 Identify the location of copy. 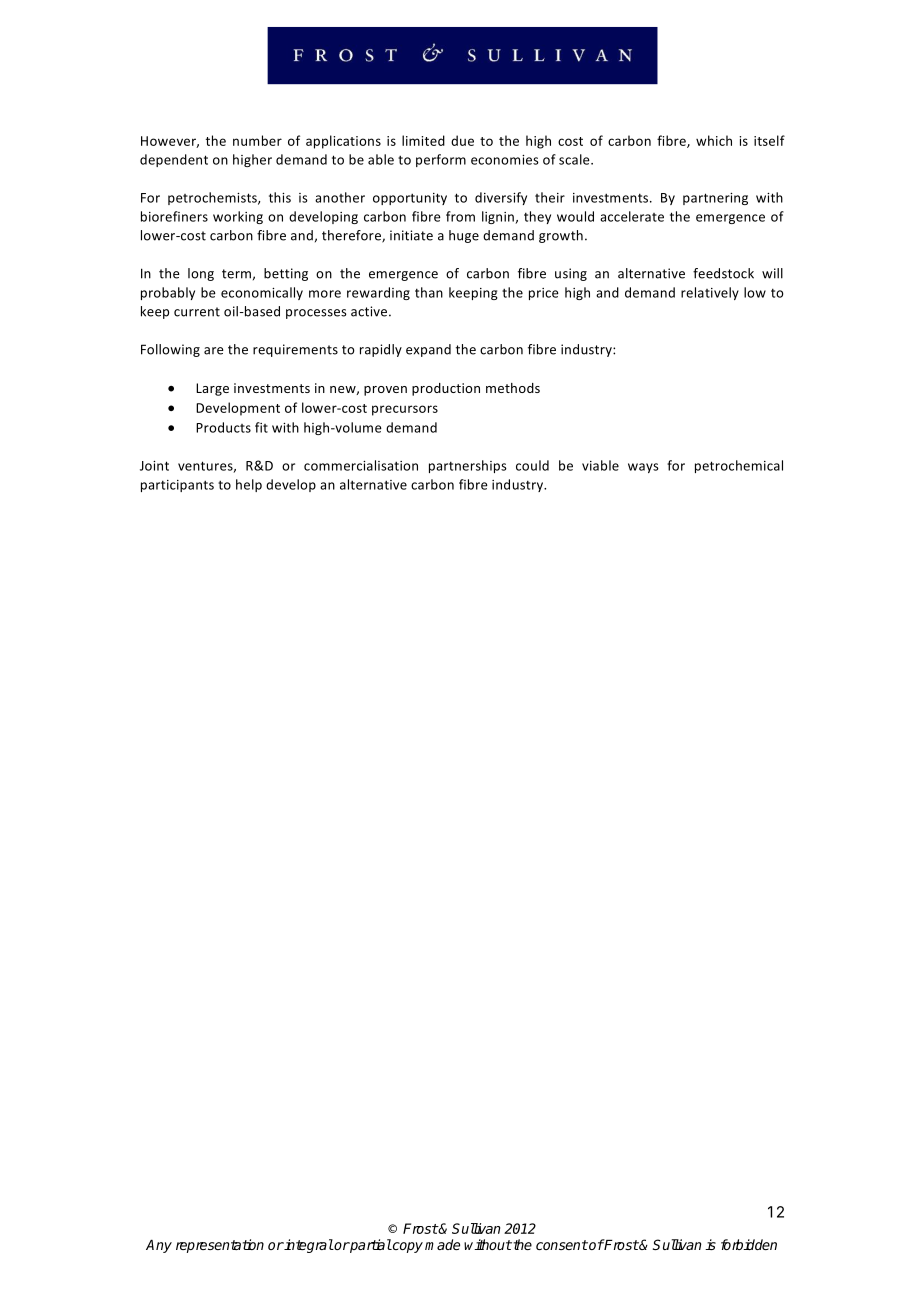
(407, 1247).
